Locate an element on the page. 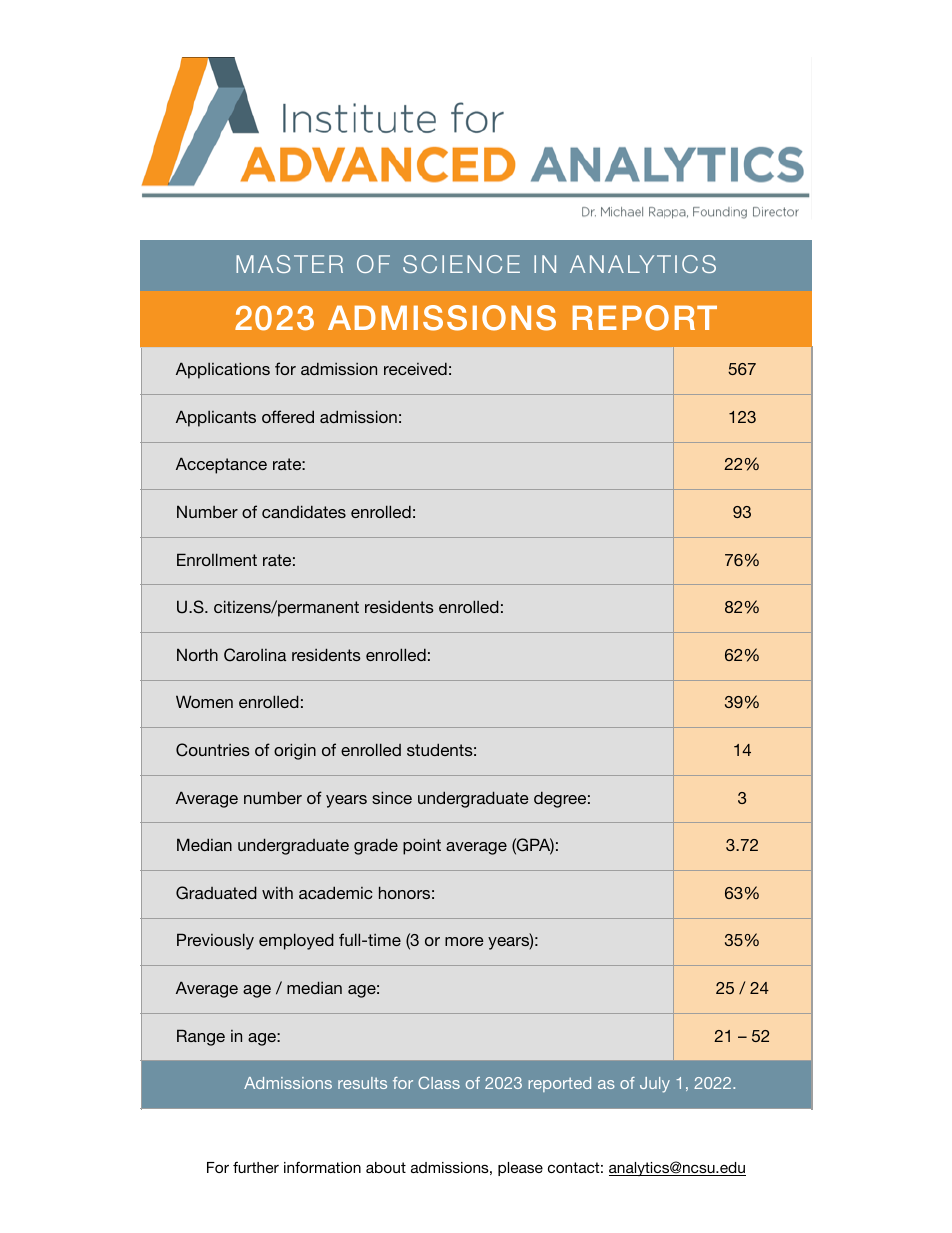 The image size is (952, 1233). further is located at coordinates (256, 1167).
